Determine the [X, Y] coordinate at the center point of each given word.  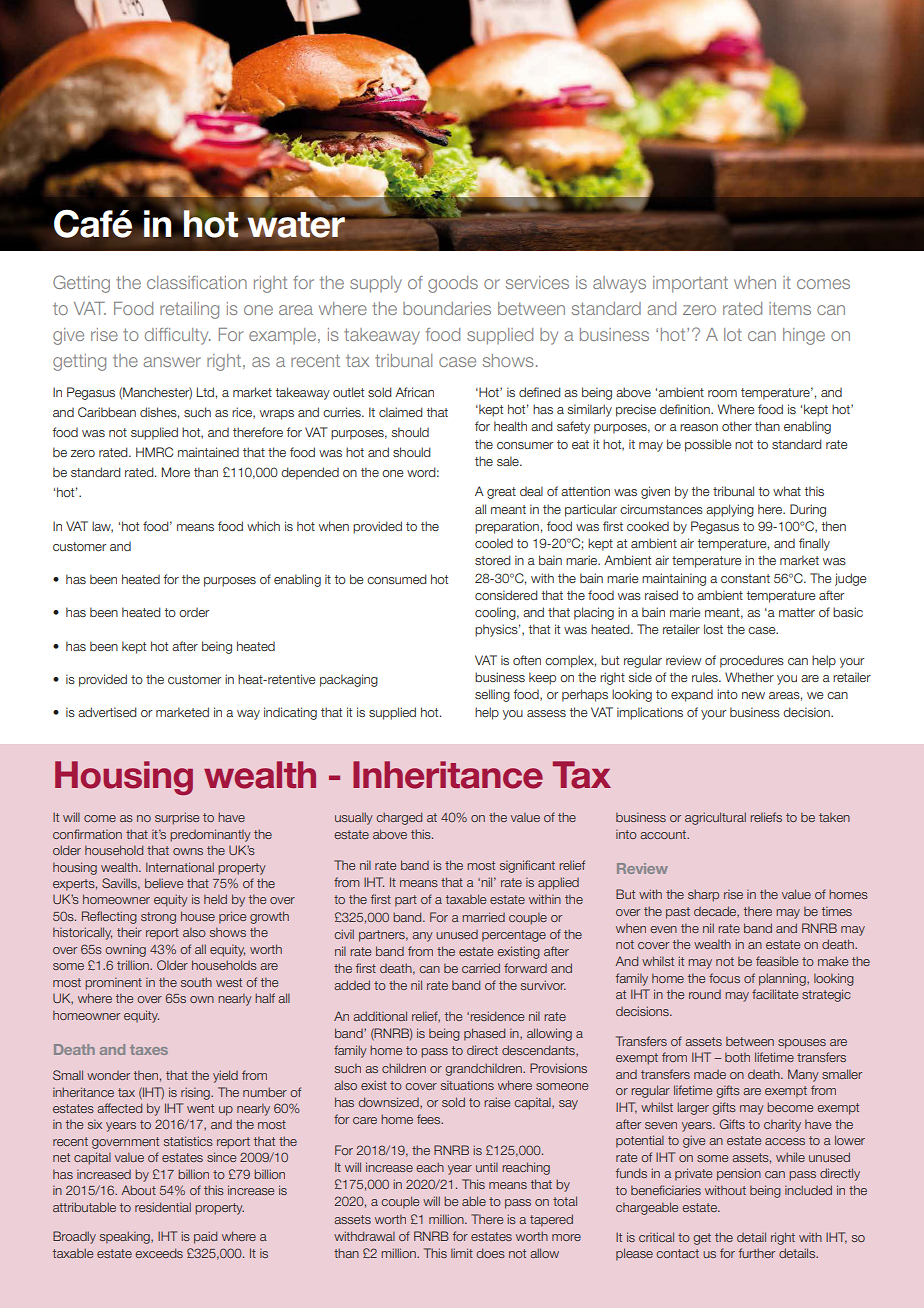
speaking [126, 1237]
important [690, 284]
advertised [107, 712]
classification [197, 282]
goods [453, 284]
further [757, 1253]
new [753, 695]
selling [492, 695]
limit [462, 1253]
